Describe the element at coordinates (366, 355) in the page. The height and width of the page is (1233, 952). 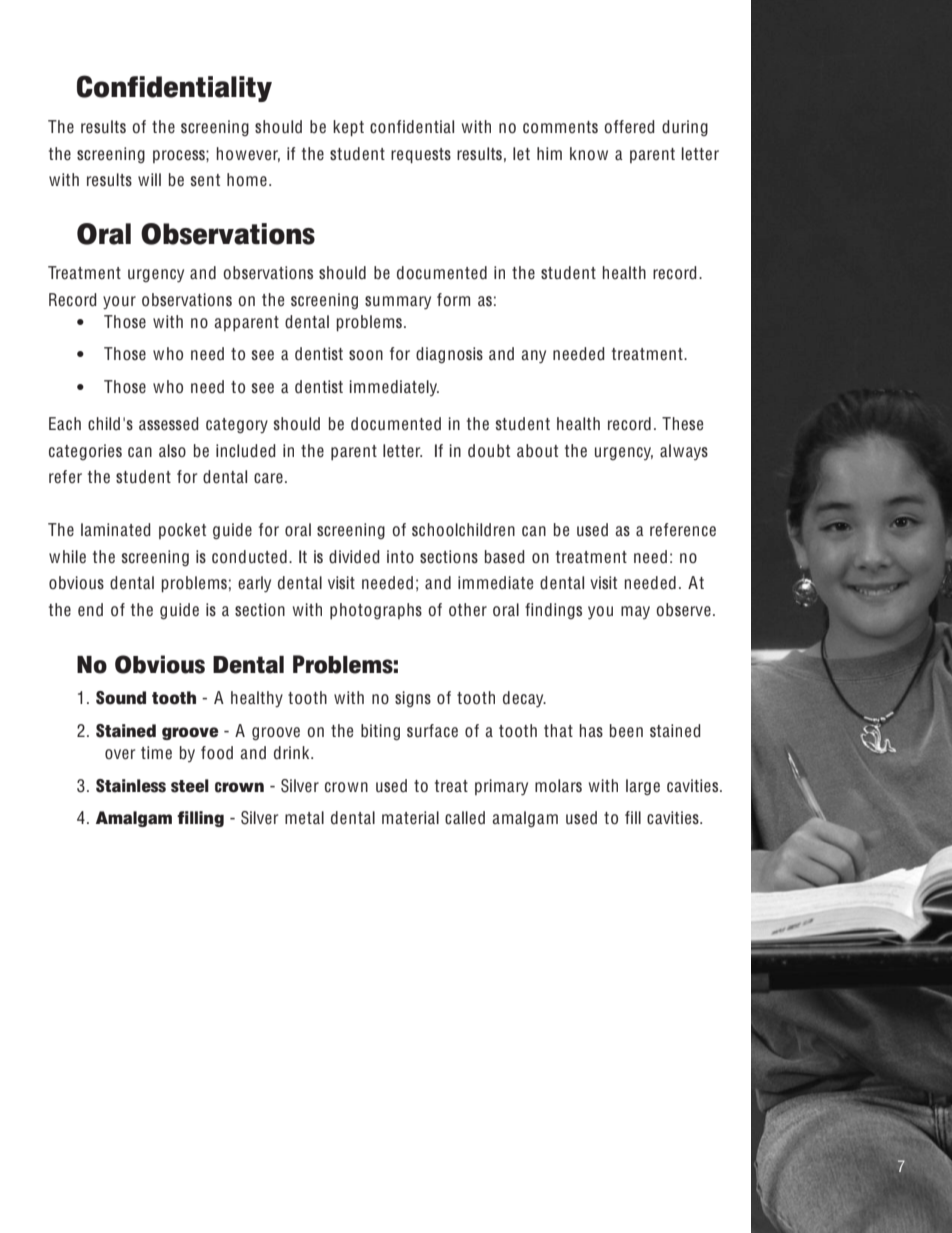
I see `soon` at that location.
